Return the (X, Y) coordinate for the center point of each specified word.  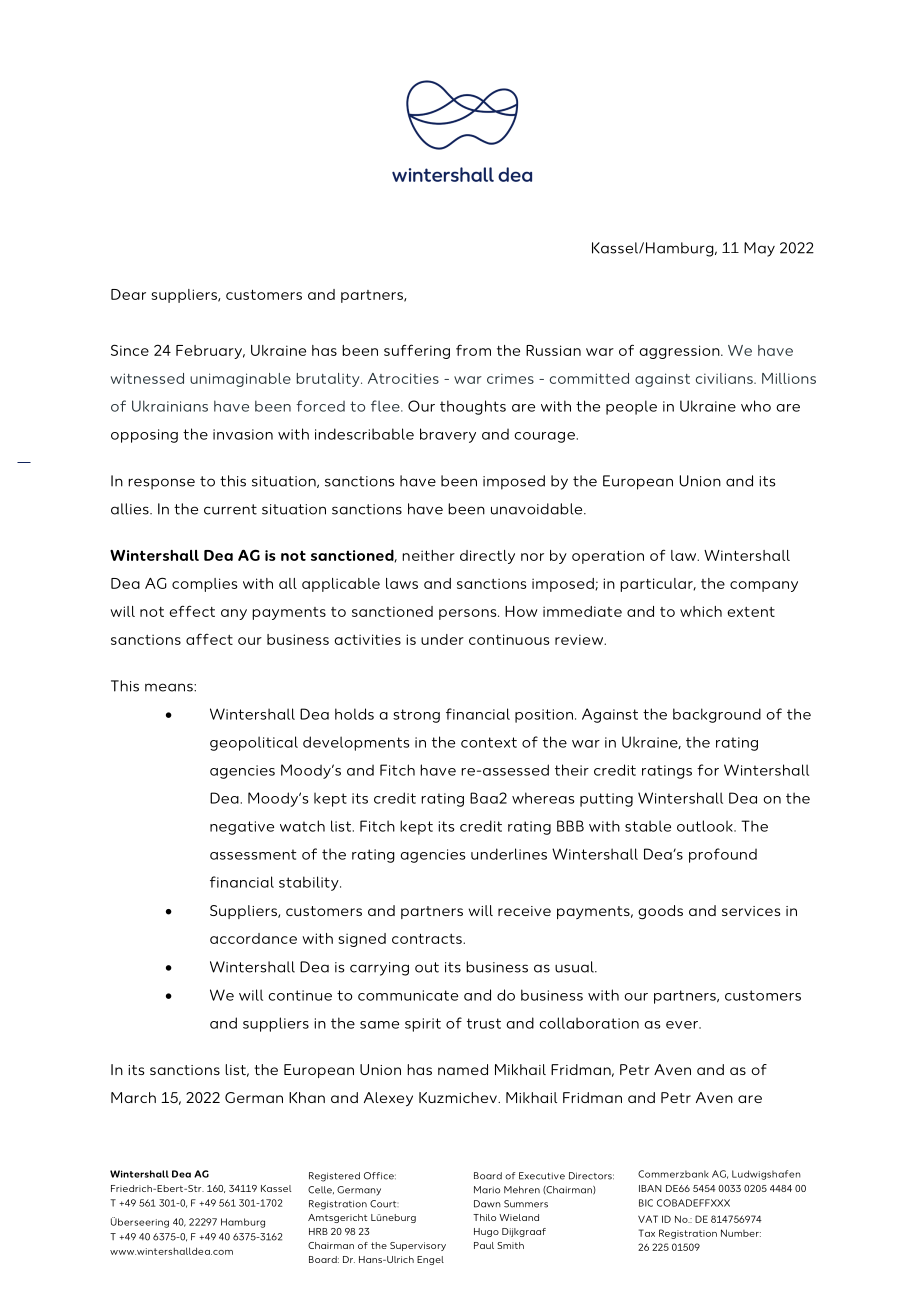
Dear (128, 294)
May (759, 249)
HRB (318, 1231)
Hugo (486, 1232)
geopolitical (254, 743)
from (473, 350)
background (717, 715)
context (489, 742)
